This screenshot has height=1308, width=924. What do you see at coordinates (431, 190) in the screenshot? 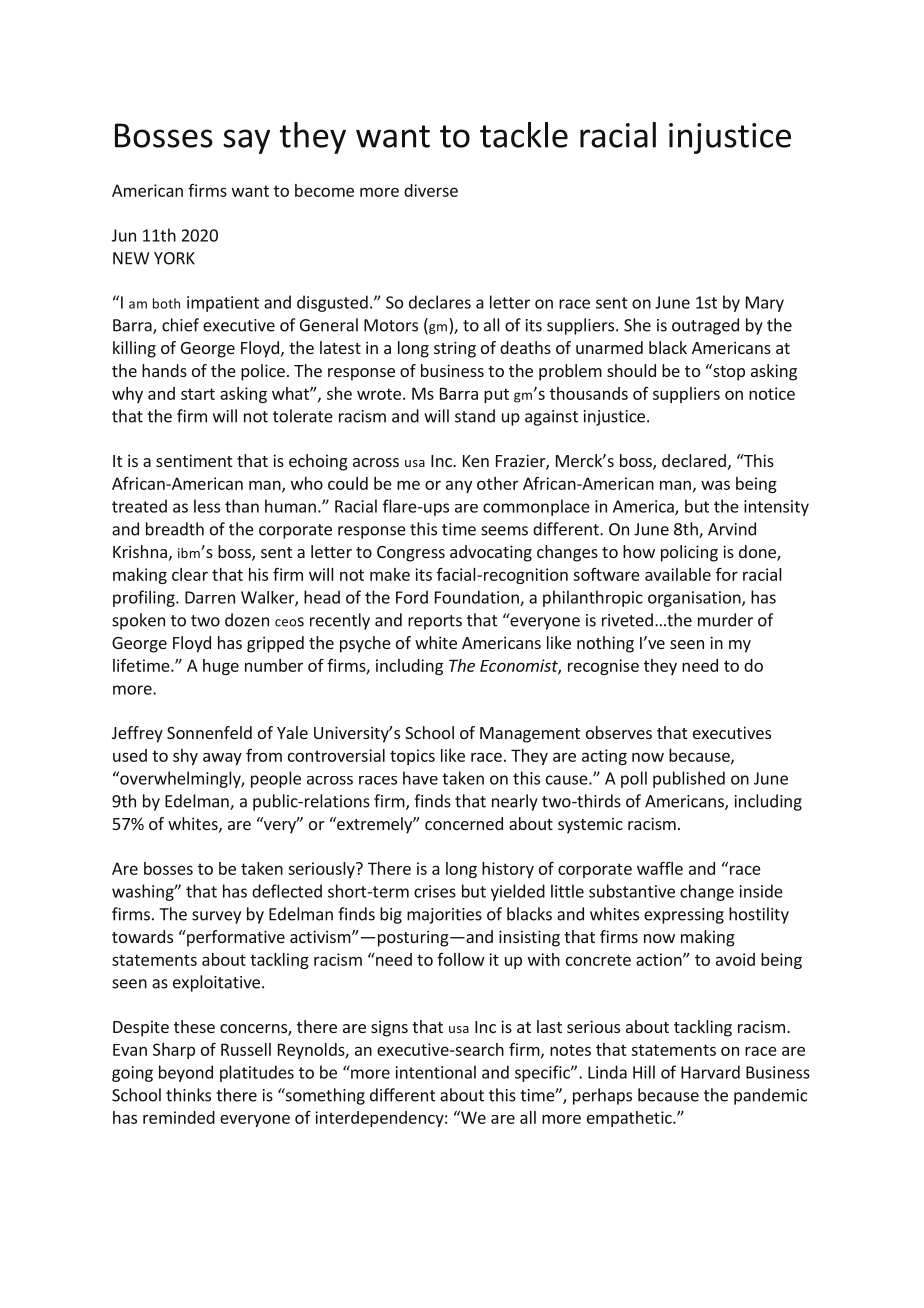
I see `diverse` at bounding box center [431, 190].
